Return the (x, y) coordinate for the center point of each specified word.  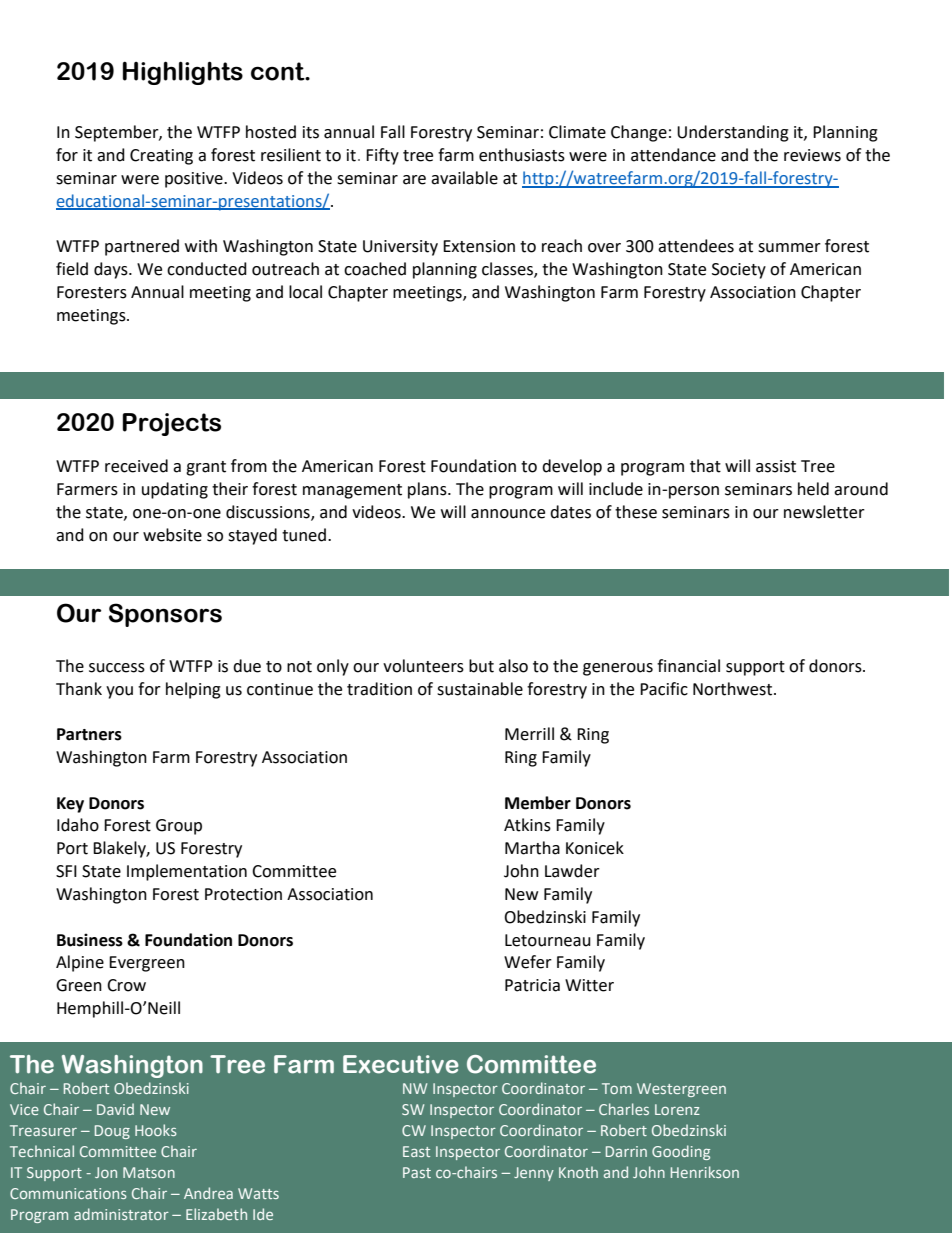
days (112, 270)
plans (428, 490)
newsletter (824, 512)
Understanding (733, 133)
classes (508, 270)
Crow (126, 985)
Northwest (734, 689)
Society (739, 271)
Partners (89, 734)
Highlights (183, 73)
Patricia (532, 985)
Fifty (382, 156)
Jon (106, 1172)
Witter (589, 985)
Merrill (529, 734)
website (172, 535)
